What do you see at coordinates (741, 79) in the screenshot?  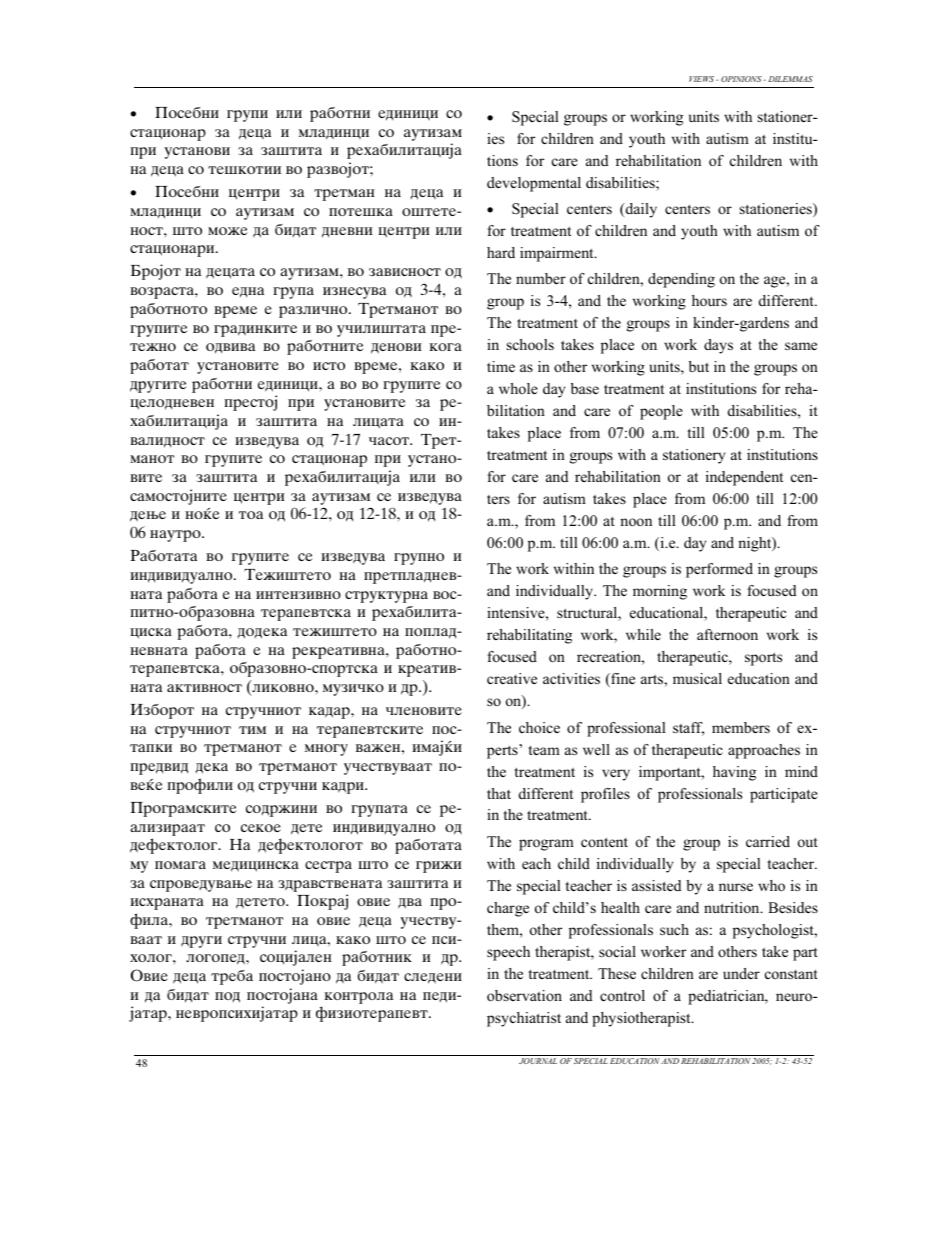 I see `OPINIONS` at bounding box center [741, 79].
